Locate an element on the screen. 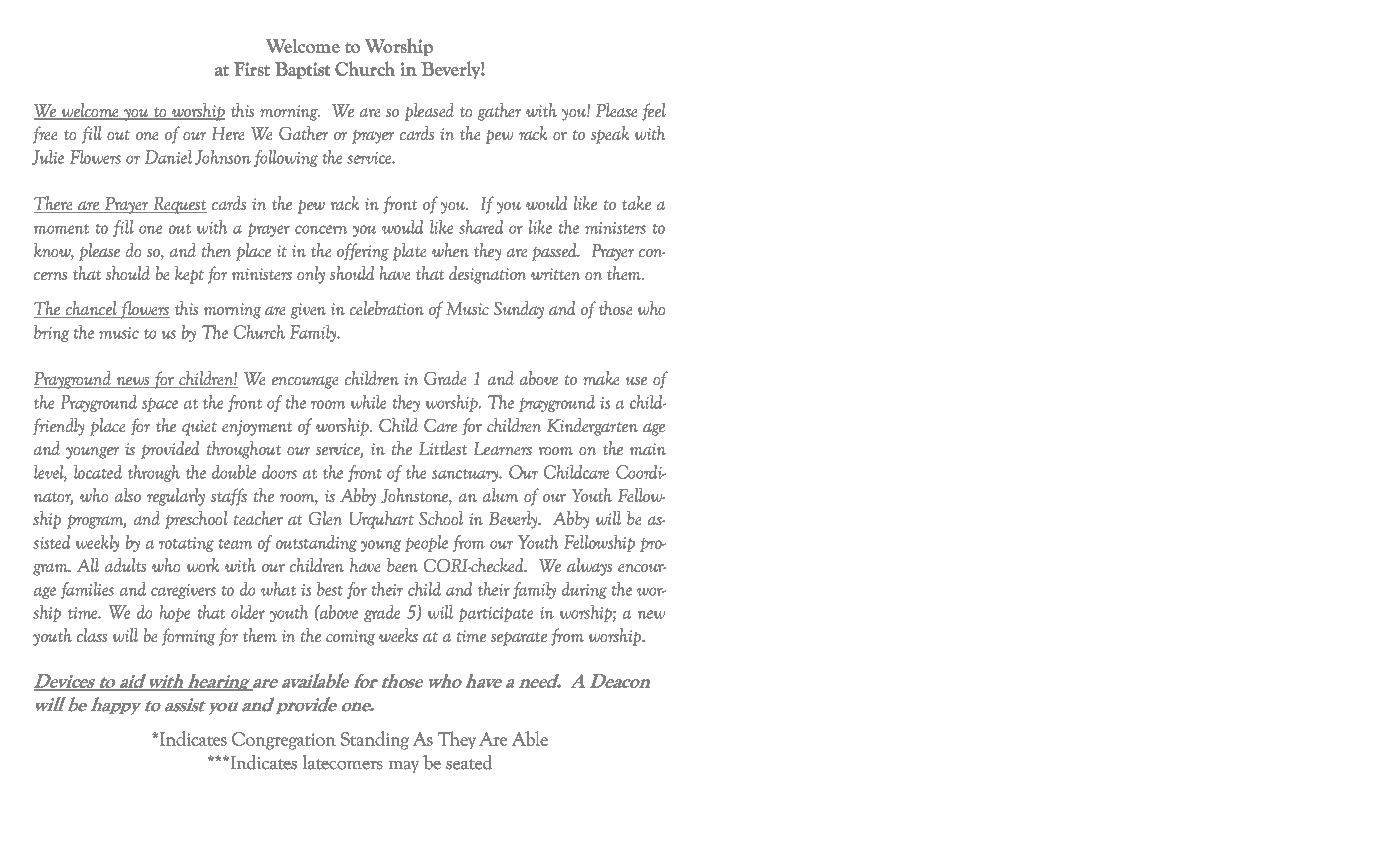 The image size is (1400, 850). moment is located at coordinates (61, 229).
